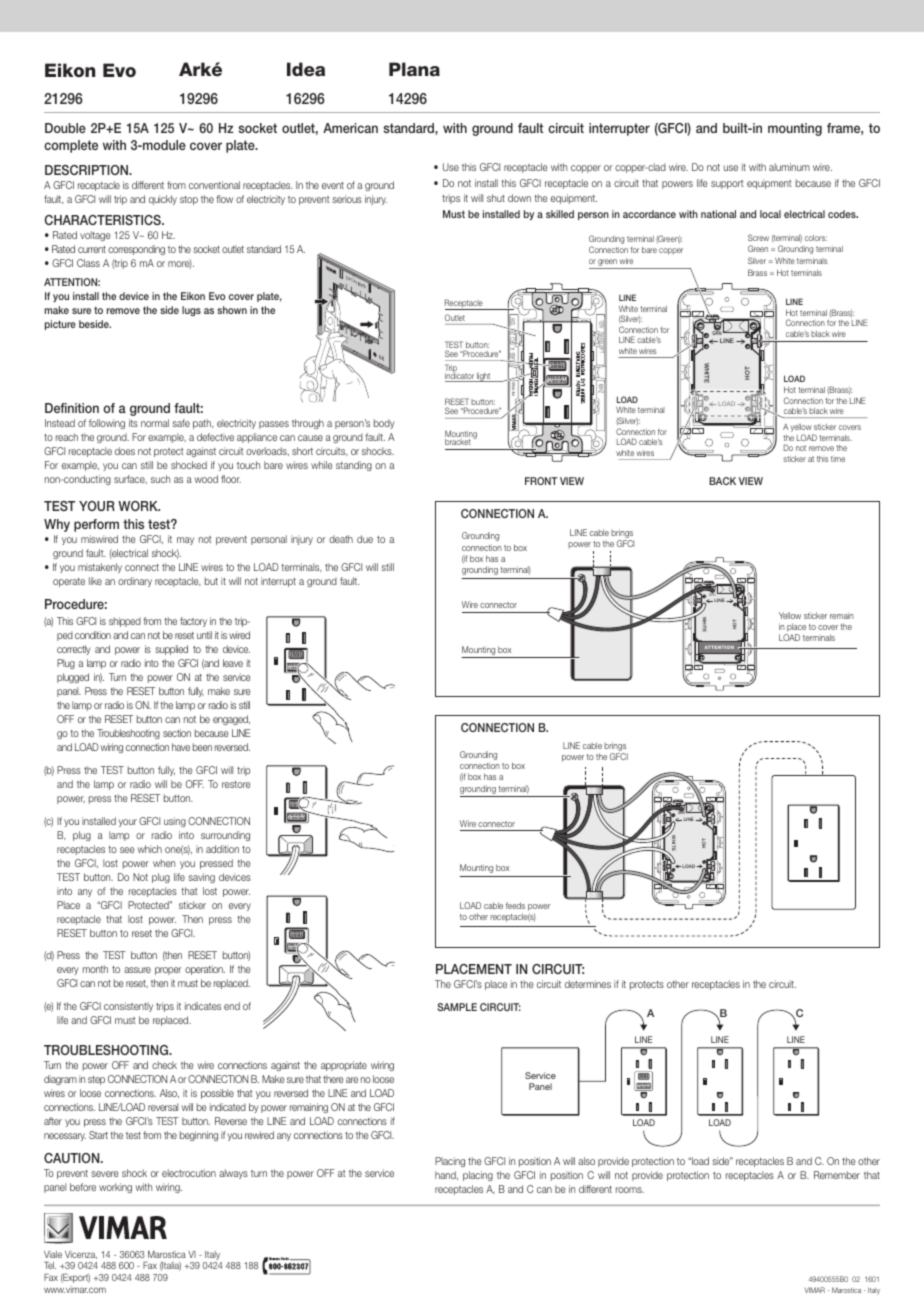 This document has width=924, height=1308. What do you see at coordinates (365, 539) in the document?
I see `due` at bounding box center [365, 539].
